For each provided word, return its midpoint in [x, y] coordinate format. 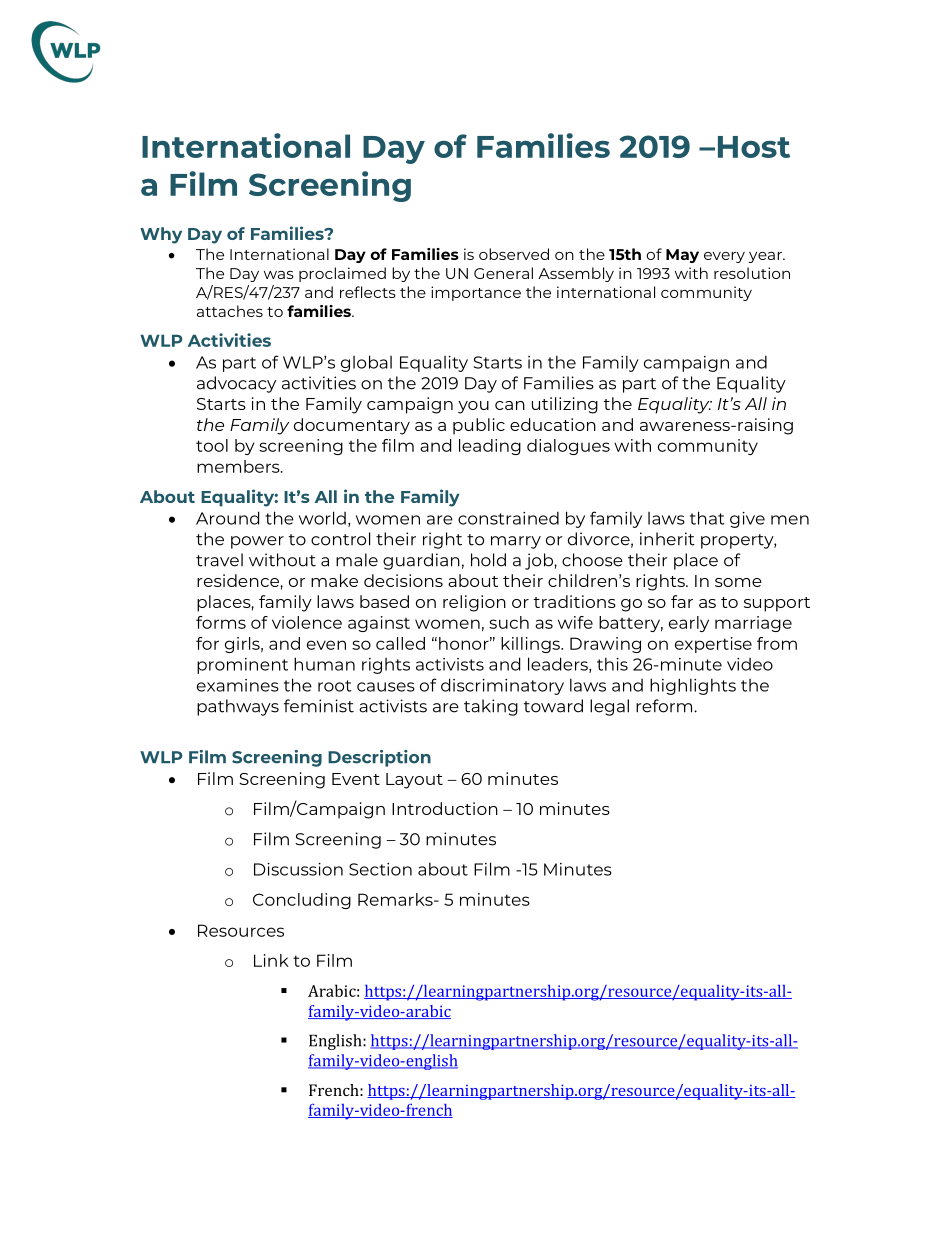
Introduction [445, 808]
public [479, 426]
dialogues [568, 447]
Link [271, 960]
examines [238, 685]
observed [514, 254]
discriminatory [502, 686]
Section [380, 869]
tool [212, 445]
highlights [693, 686]
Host [754, 147]
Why [161, 235]
